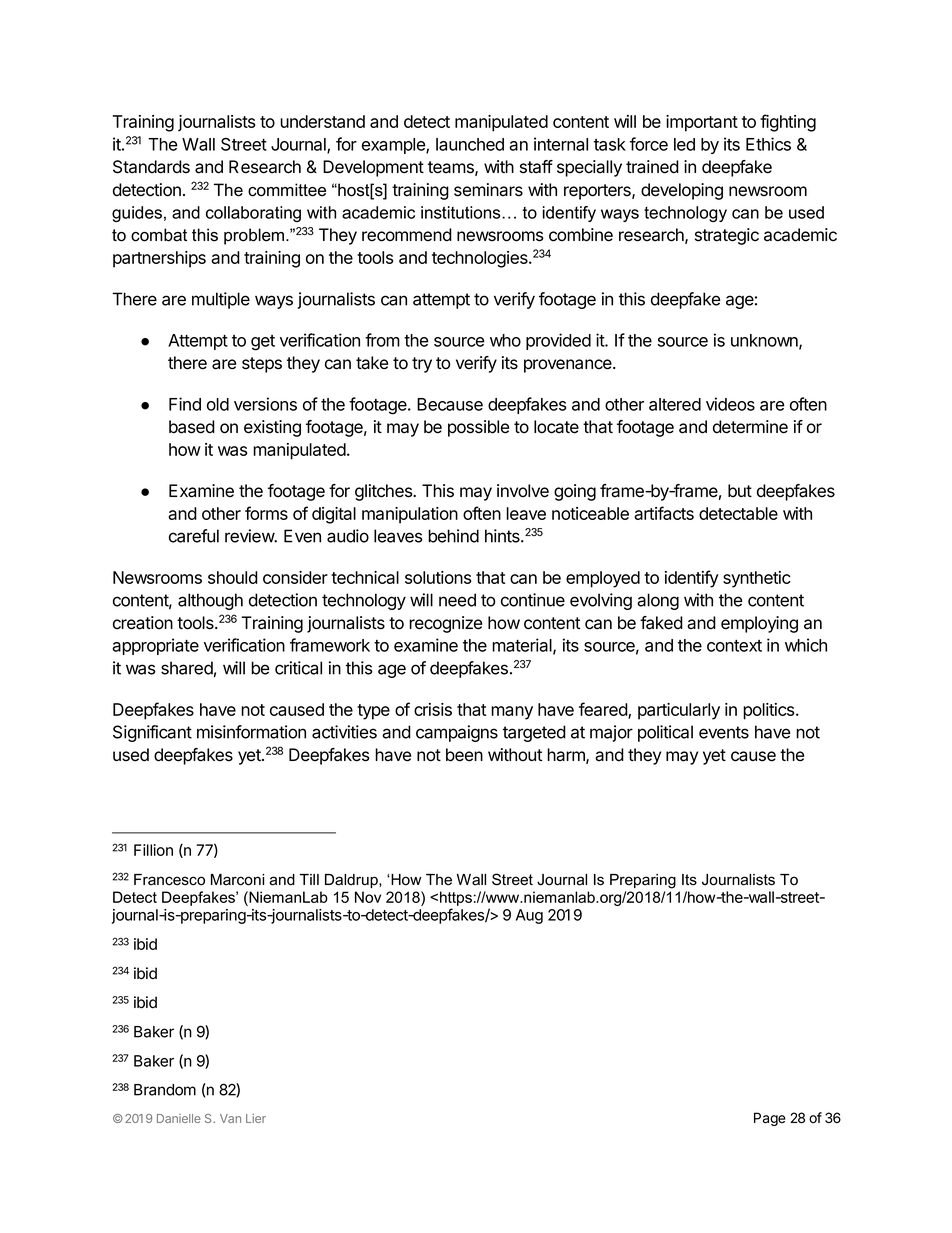 This screenshot has width=952, height=1233. I want to click on Aug, so click(529, 916).
